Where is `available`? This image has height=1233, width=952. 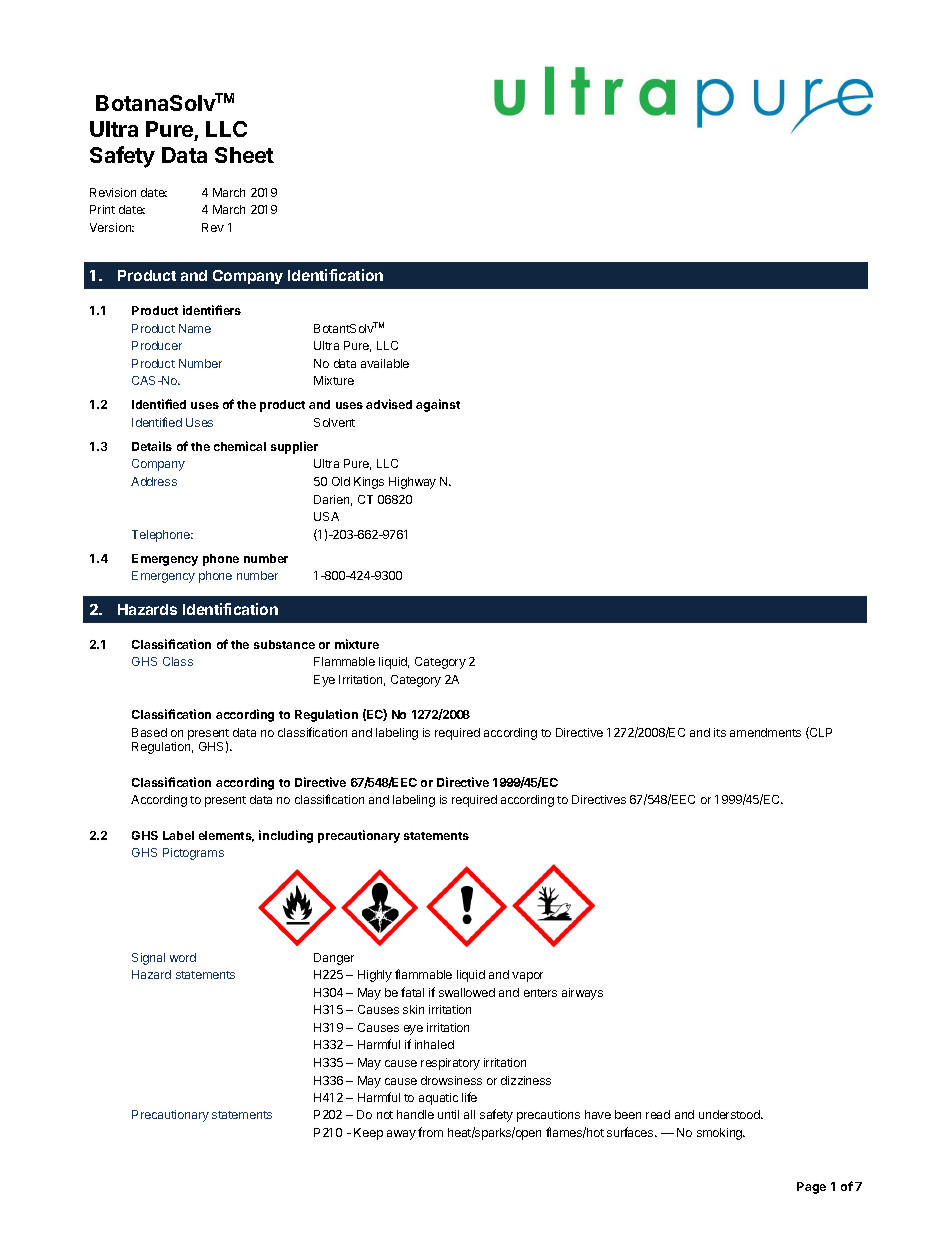 available is located at coordinates (385, 363).
